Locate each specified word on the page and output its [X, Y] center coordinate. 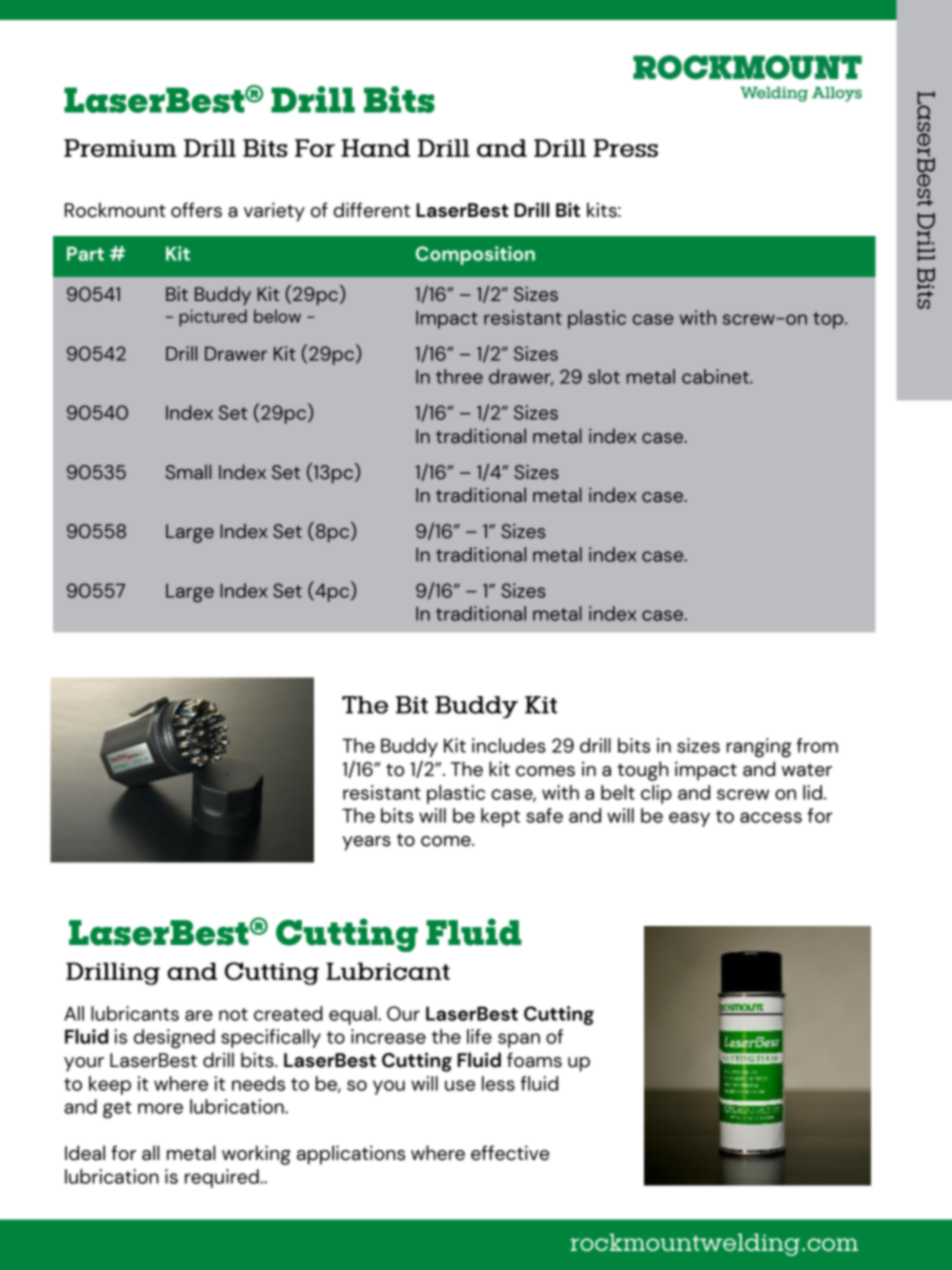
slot [604, 376]
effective [510, 1153]
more [160, 1108]
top [829, 320]
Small [188, 472]
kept [500, 817]
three [459, 376]
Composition [475, 255]
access [771, 817]
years [366, 843]
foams [534, 1060]
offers [196, 210]
